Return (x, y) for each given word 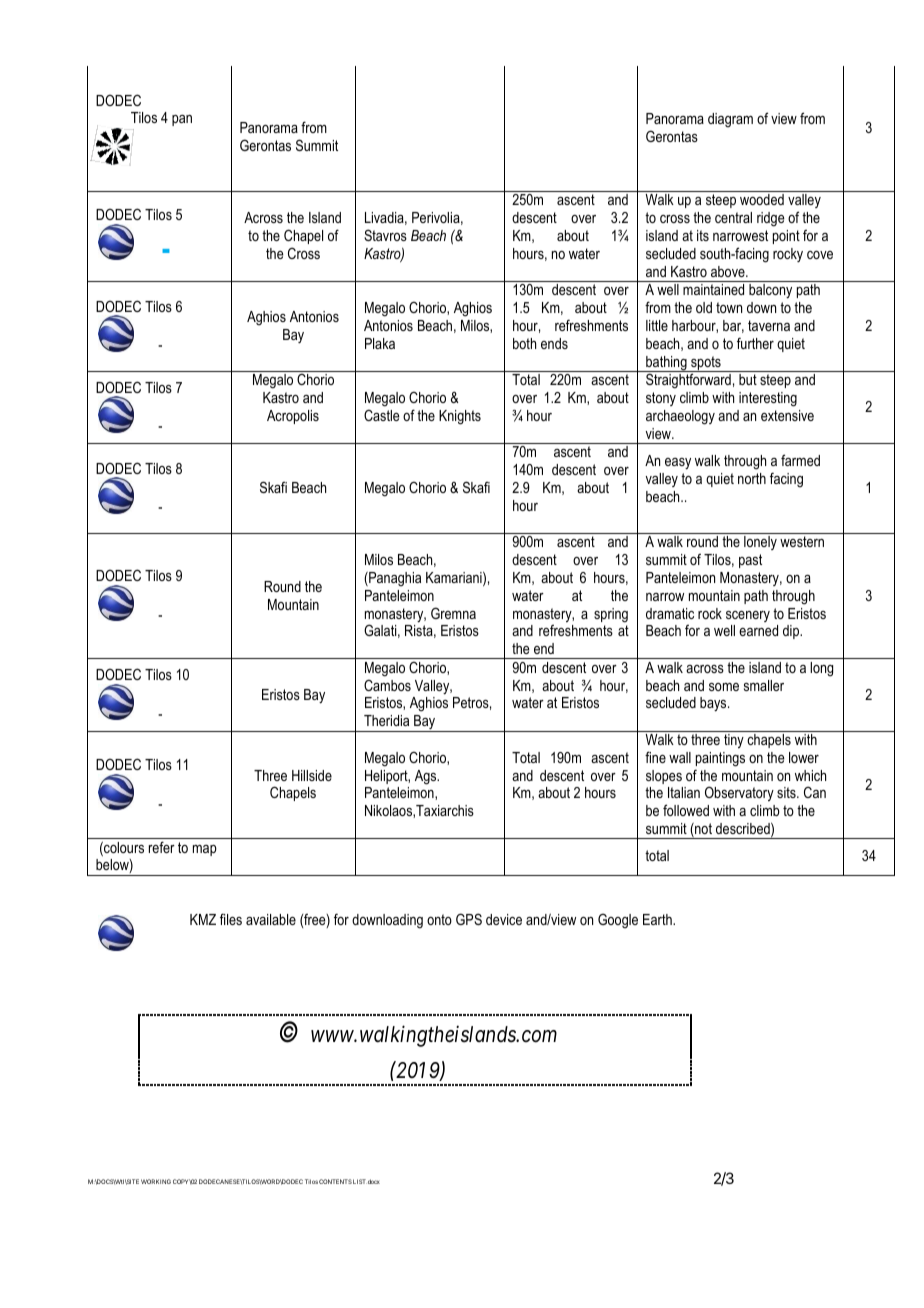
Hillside (312, 775)
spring (611, 615)
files (231, 919)
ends (554, 343)
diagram (730, 120)
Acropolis (293, 417)
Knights (460, 417)
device (504, 919)
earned (758, 630)
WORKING (156, 1181)
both (524, 343)
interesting (768, 399)
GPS (469, 919)
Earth (658, 919)
